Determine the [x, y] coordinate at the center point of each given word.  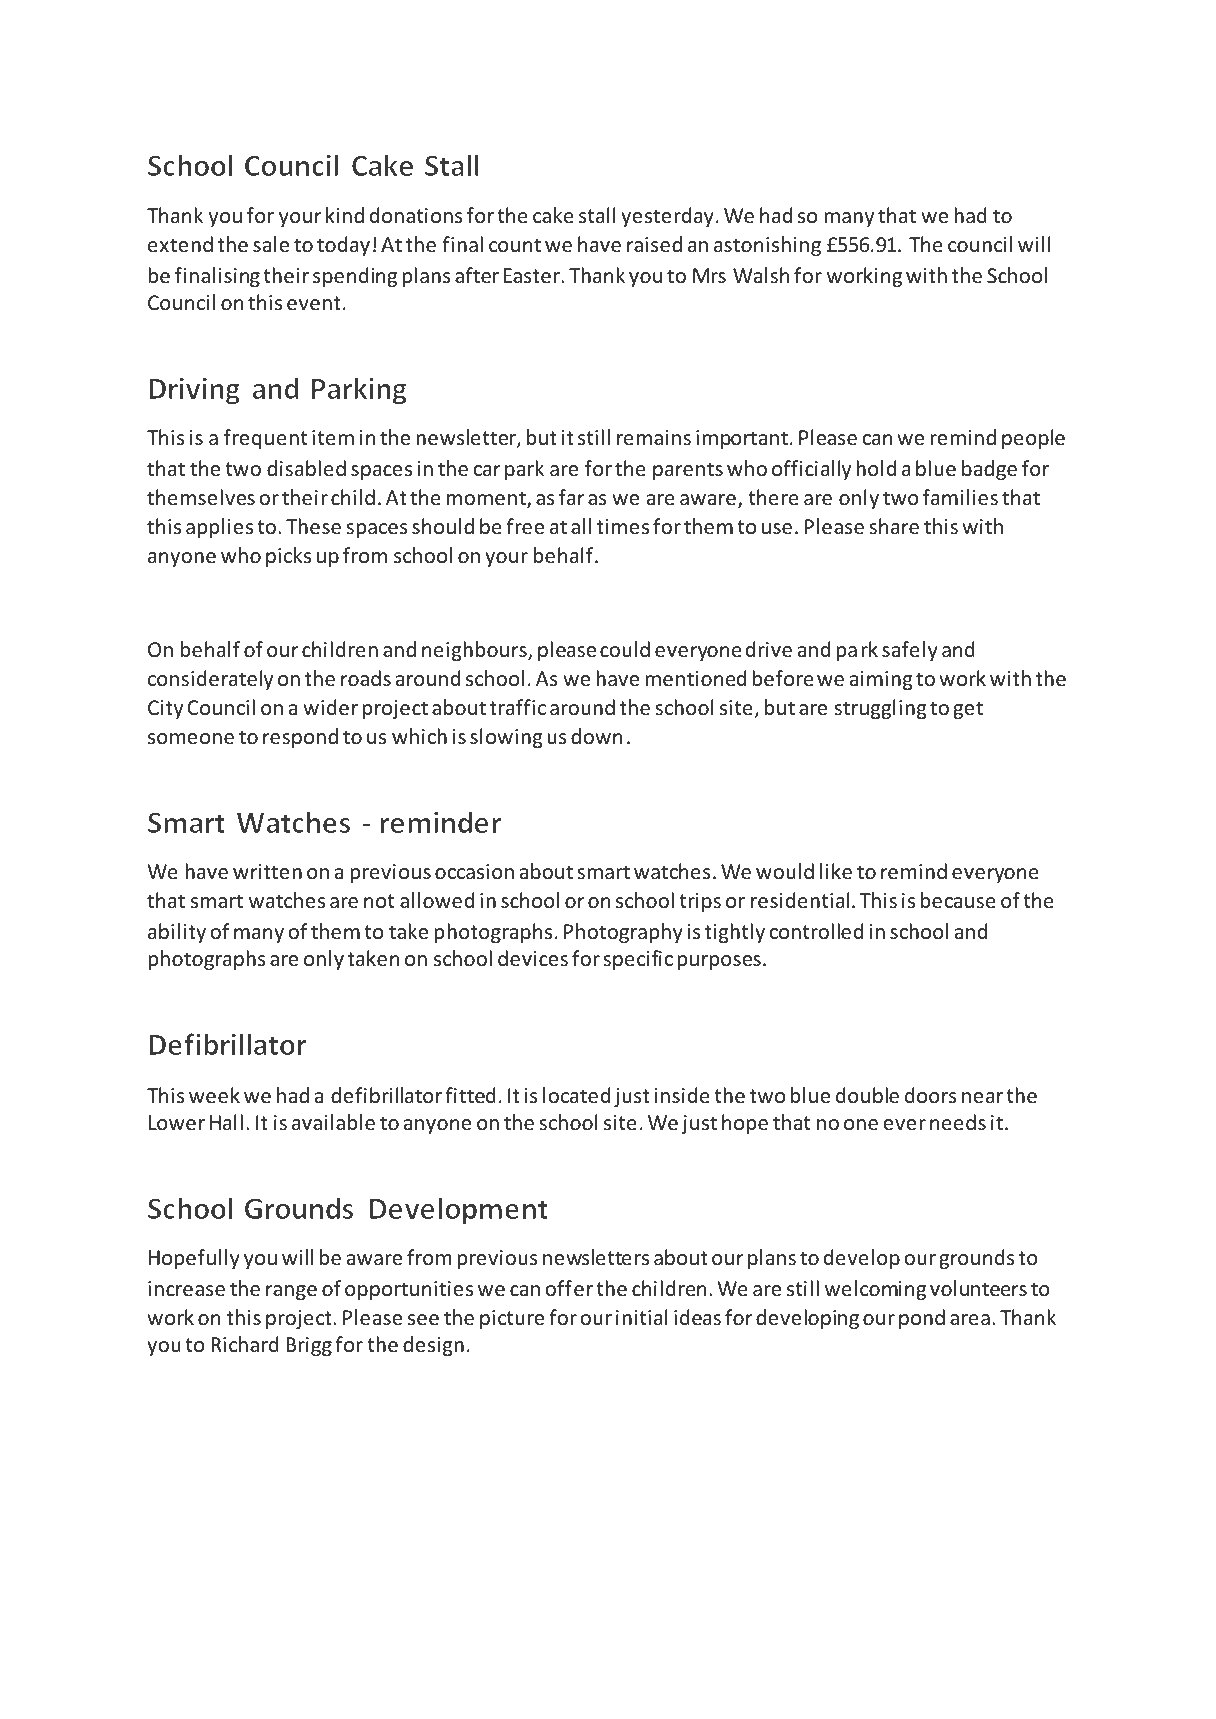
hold [876, 468]
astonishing [767, 246]
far [572, 497]
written [267, 872]
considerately [210, 680]
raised [654, 244]
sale [271, 244]
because [958, 900]
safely [910, 651]
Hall [226, 1122]
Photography [623, 933]
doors [931, 1095]
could [625, 649]
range [291, 1292]
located [576, 1095]
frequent [265, 439]
